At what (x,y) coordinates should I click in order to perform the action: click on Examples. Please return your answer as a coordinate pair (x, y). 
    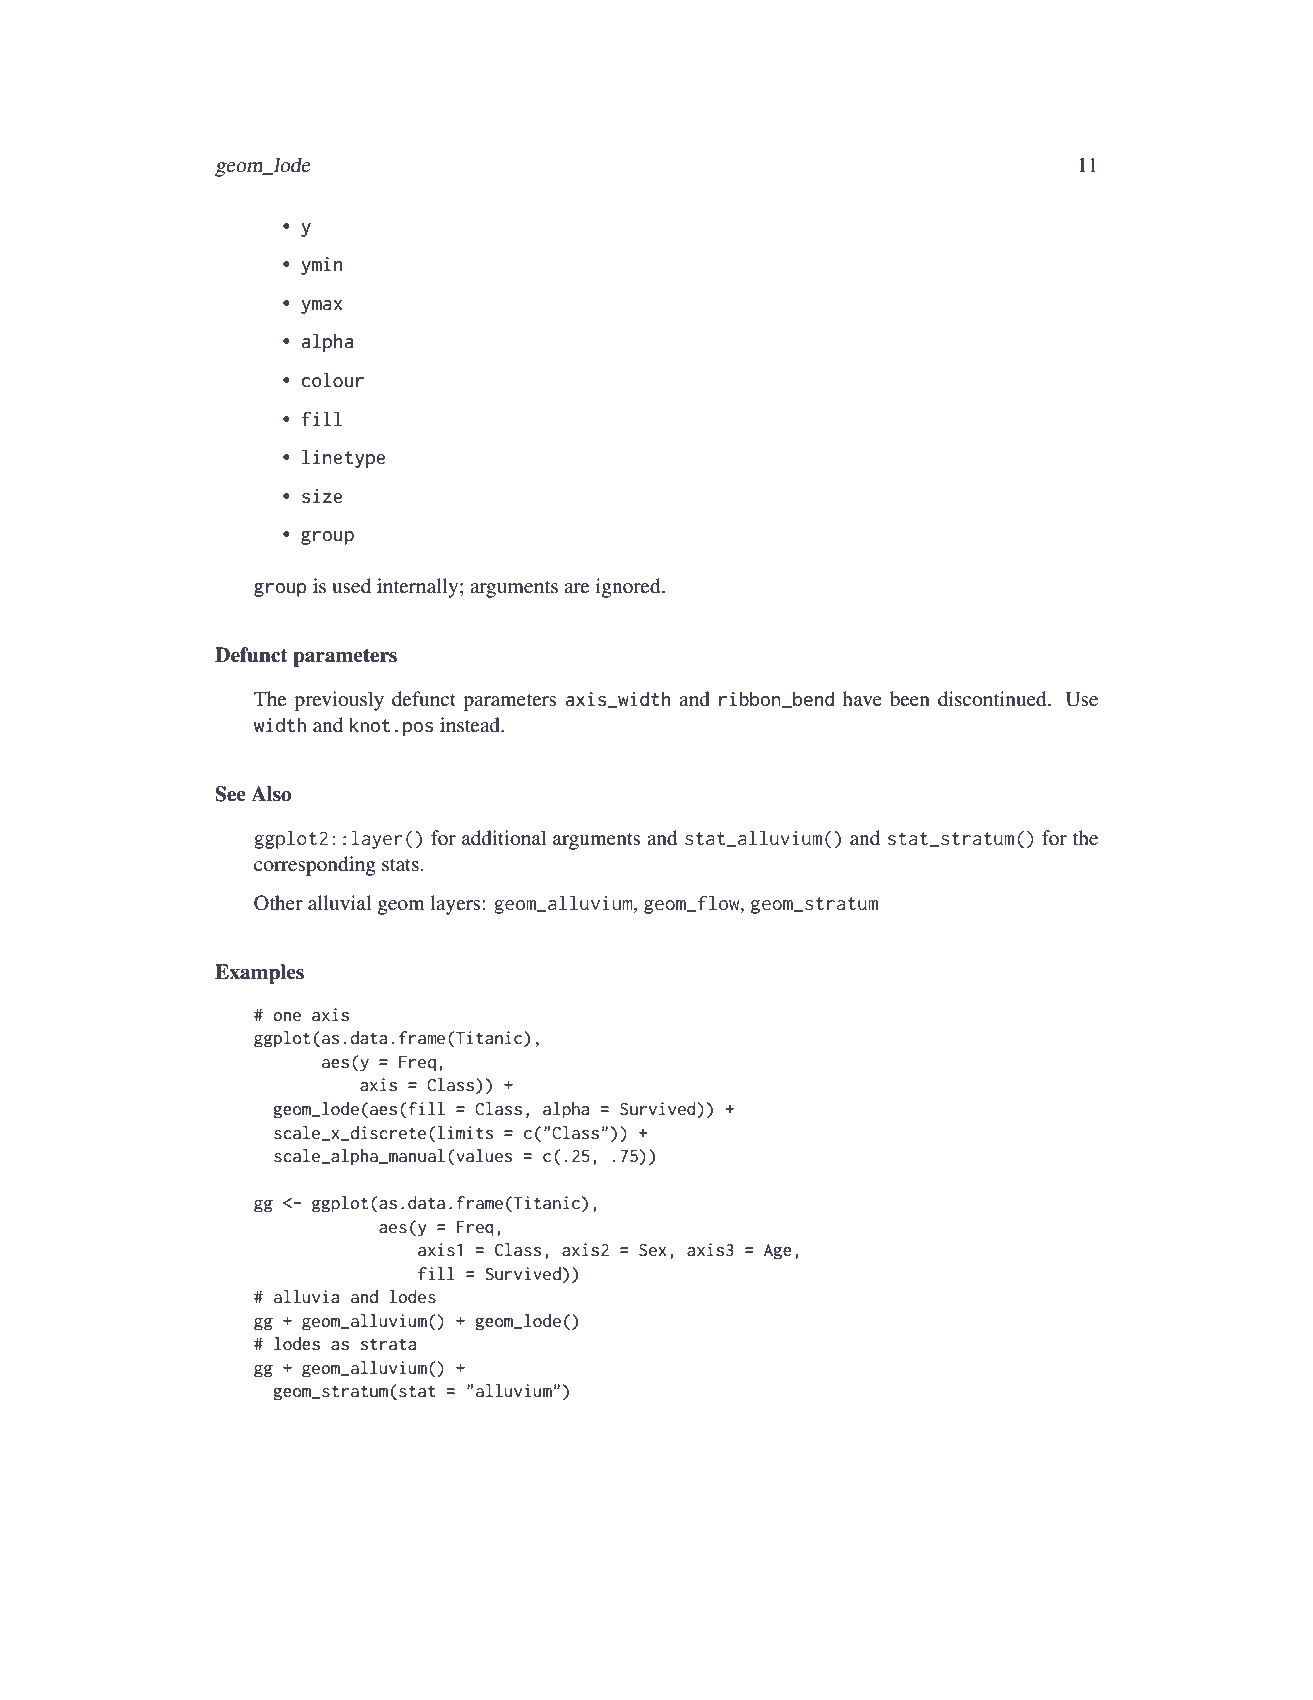
    Looking at the image, I should click on (259, 974).
